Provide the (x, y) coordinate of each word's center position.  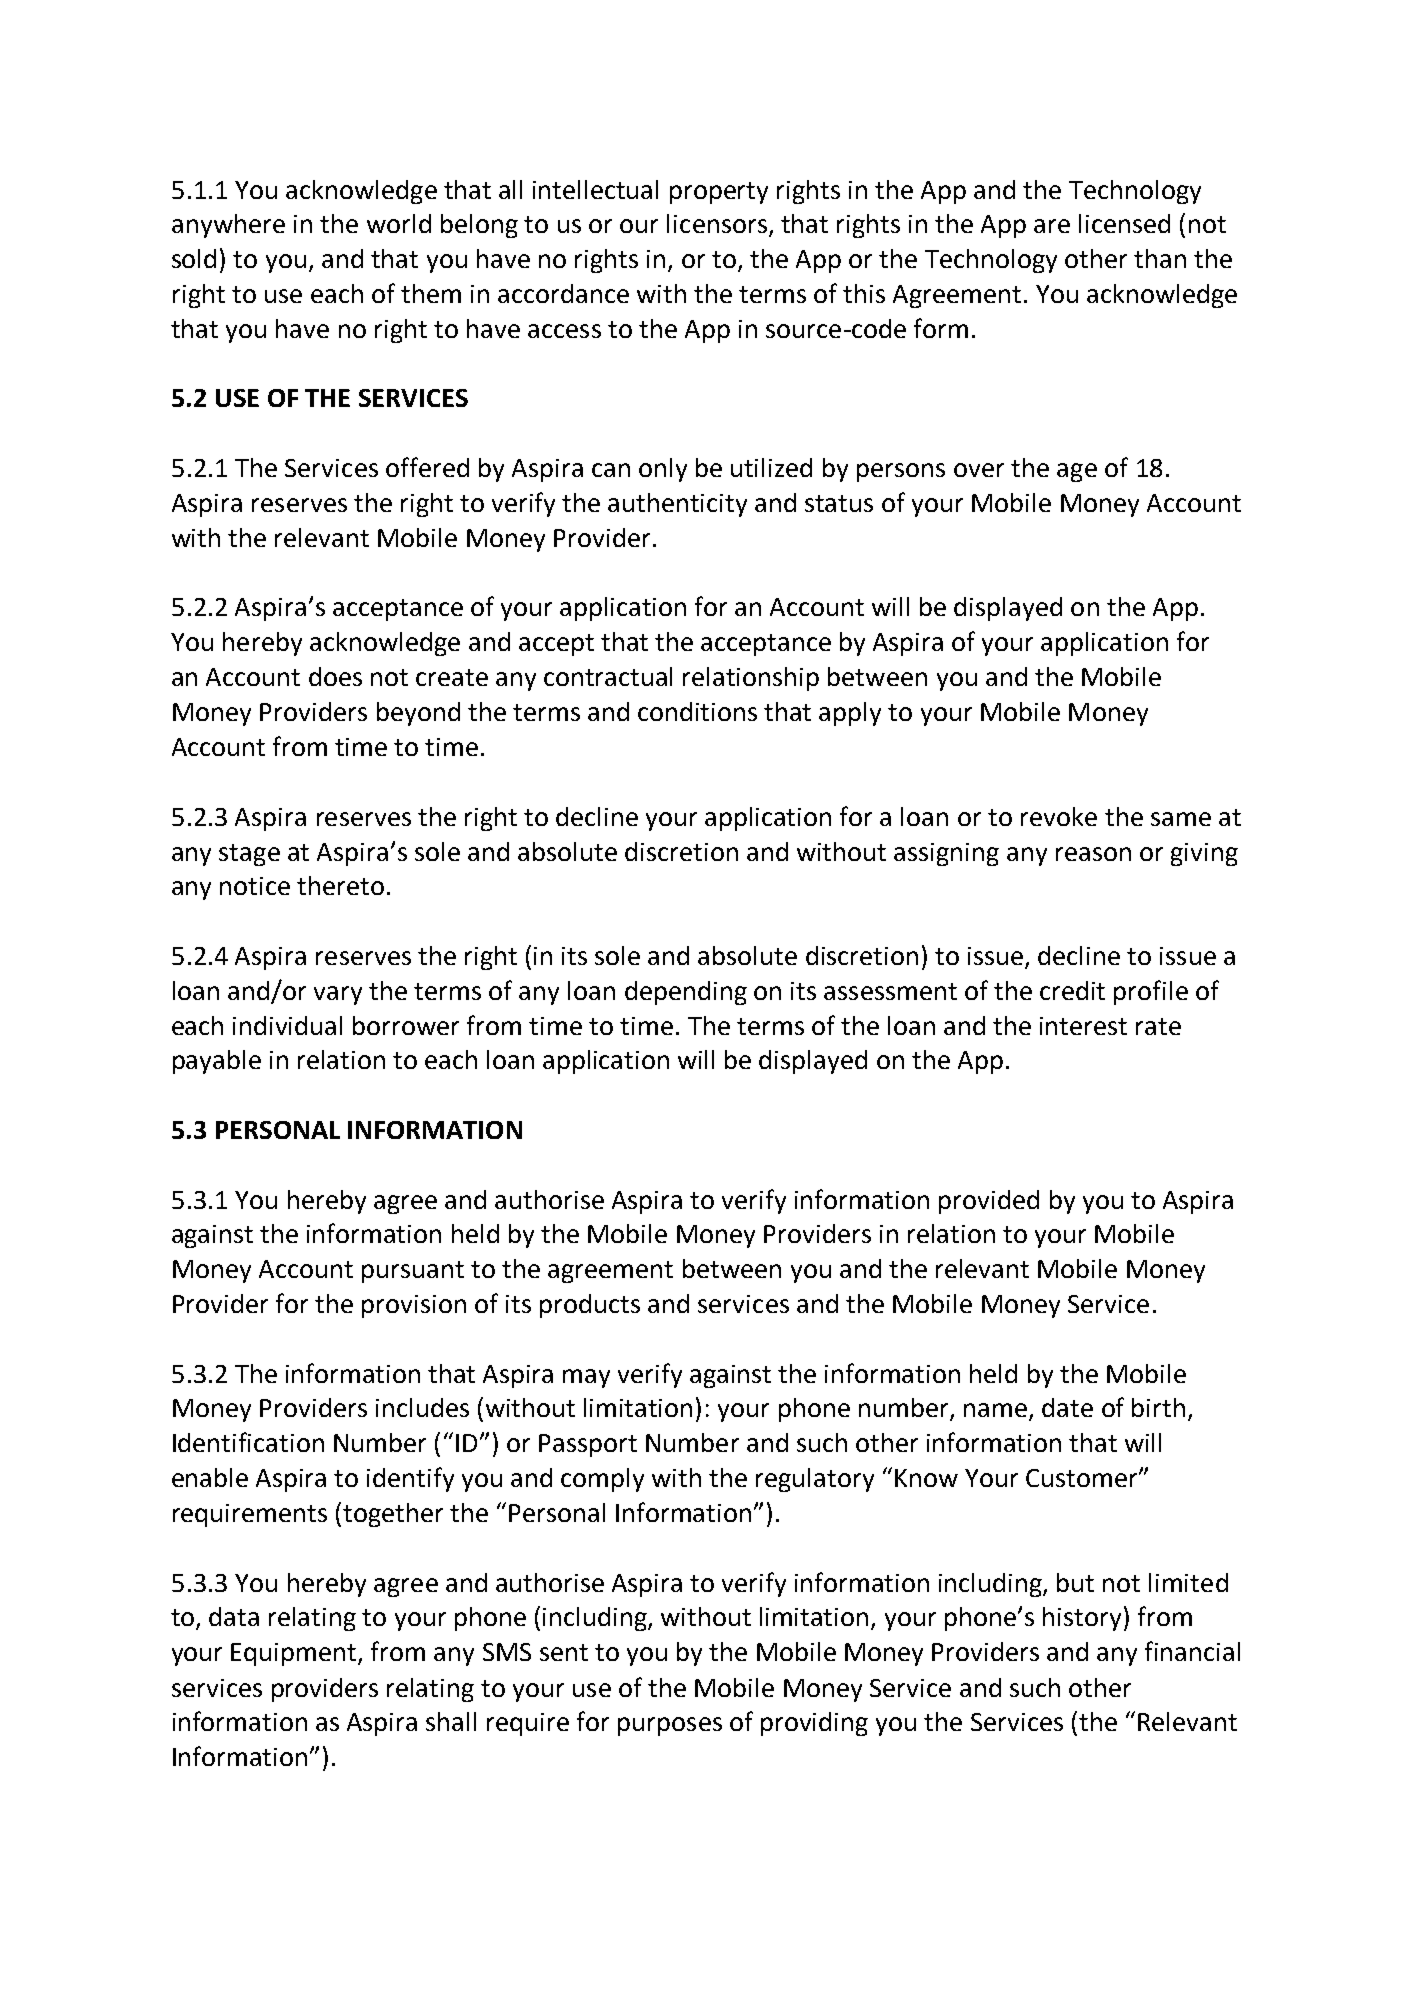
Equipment (295, 1654)
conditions (697, 711)
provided (989, 1202)
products (590, 1306)
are (1052, 226)
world (399, 223)
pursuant (413, 1272)
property (719, 193)
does (335, 676)
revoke (1059, 816)
